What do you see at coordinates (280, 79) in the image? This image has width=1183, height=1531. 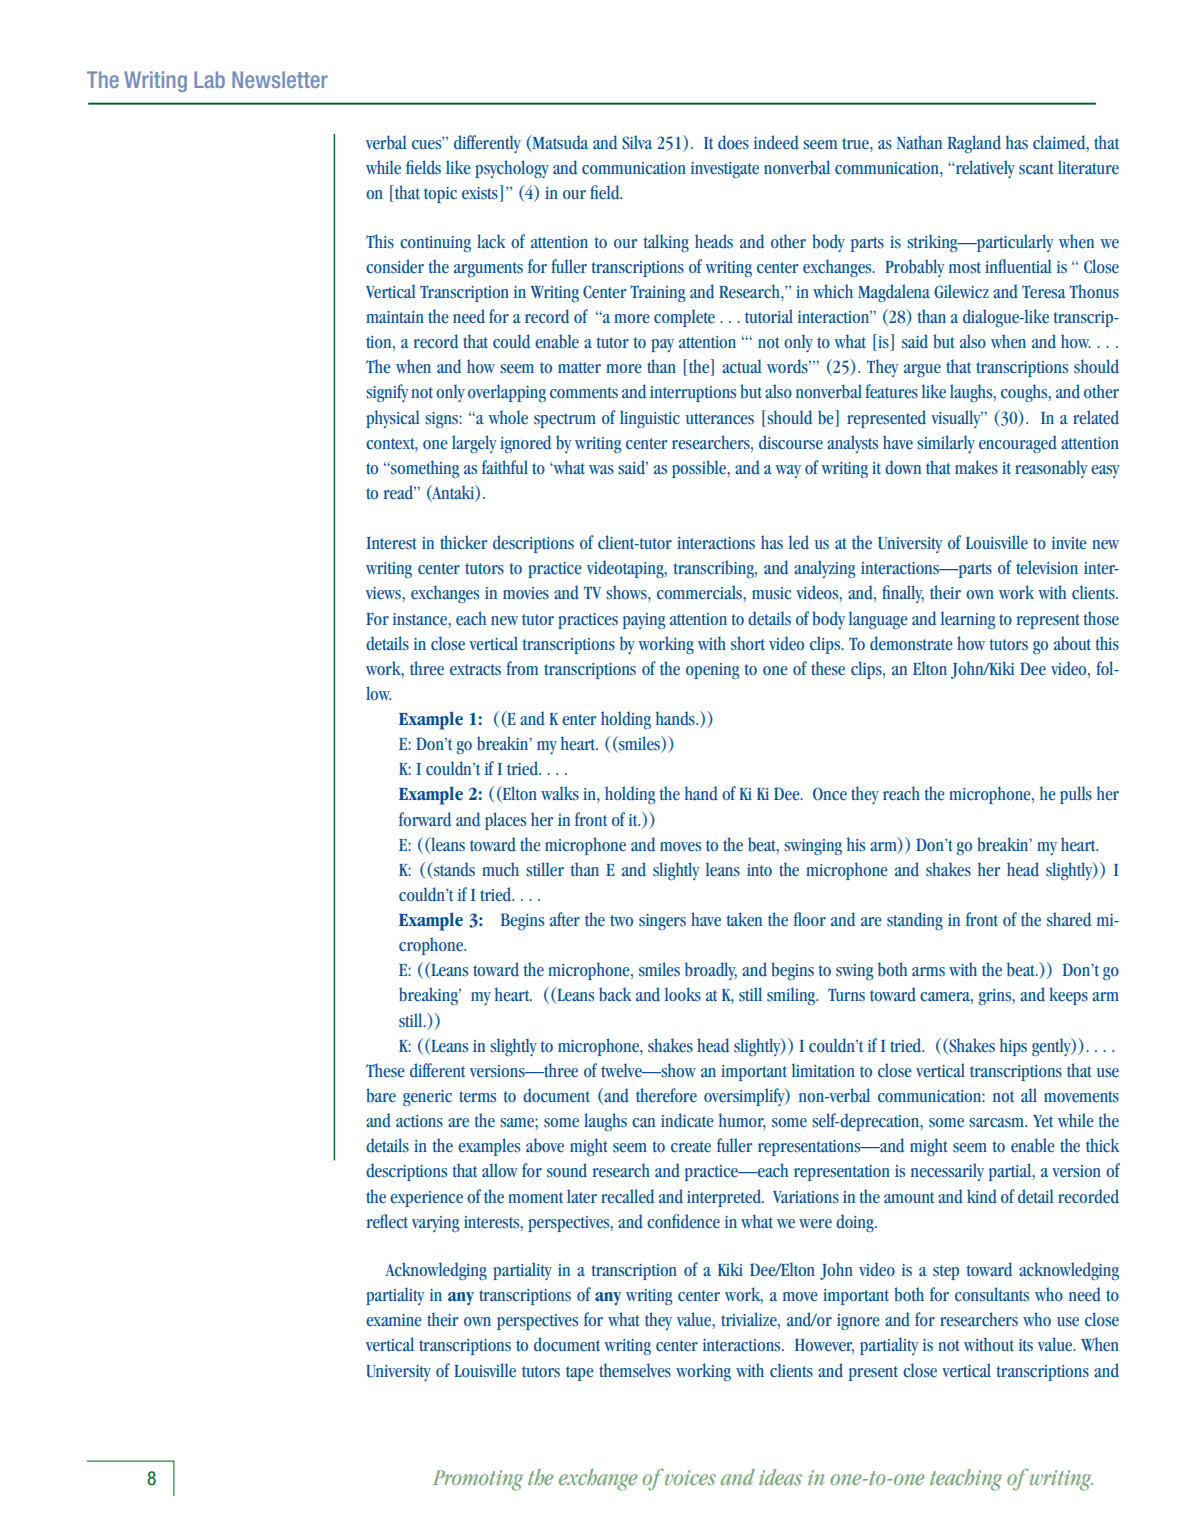 I see `Newsletter` at bounding box center [280, 79].
